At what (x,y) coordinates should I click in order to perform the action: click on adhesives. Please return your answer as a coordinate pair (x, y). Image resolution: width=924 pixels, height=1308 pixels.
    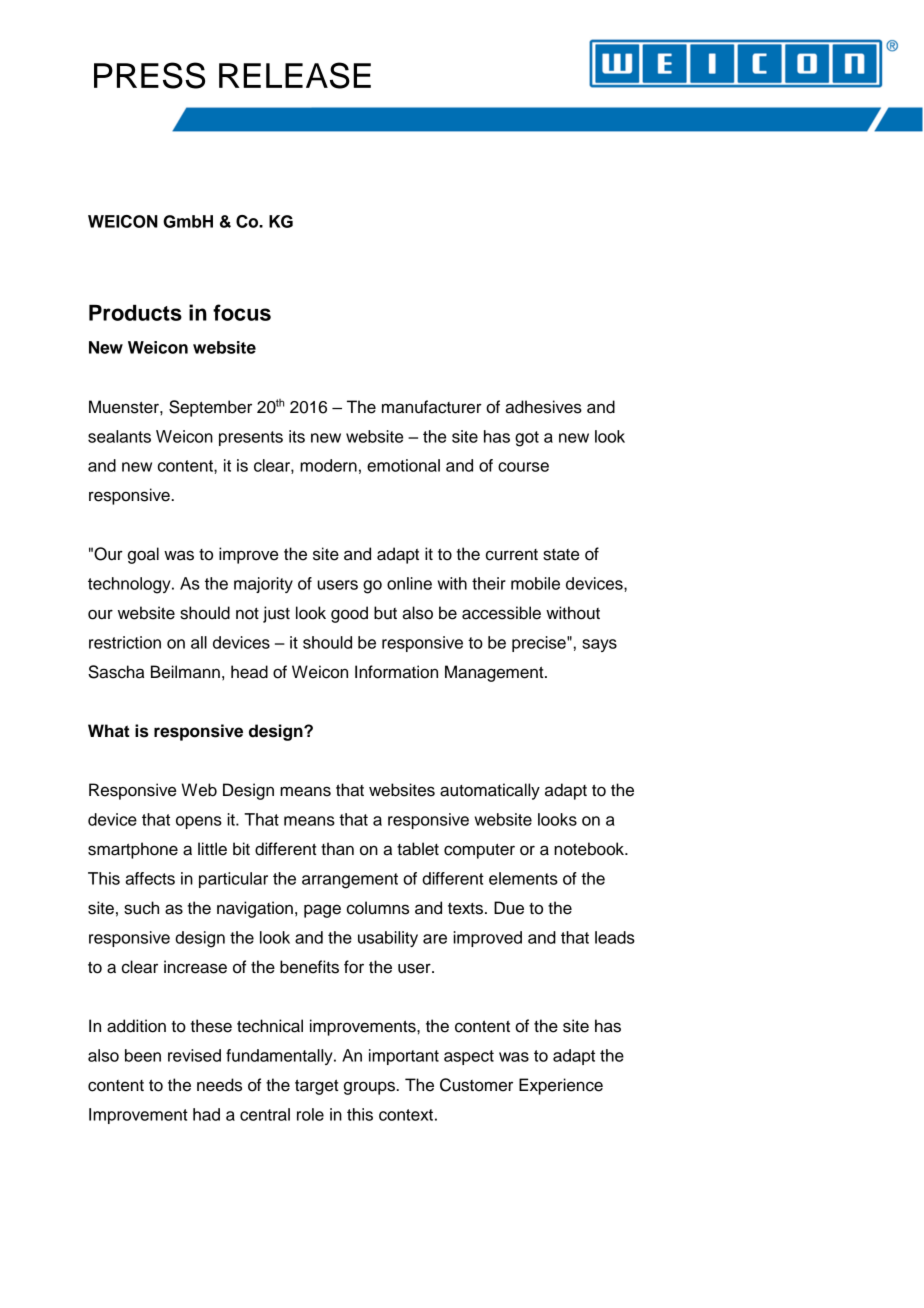
    Looking at the image, I should click on (543, 407).
